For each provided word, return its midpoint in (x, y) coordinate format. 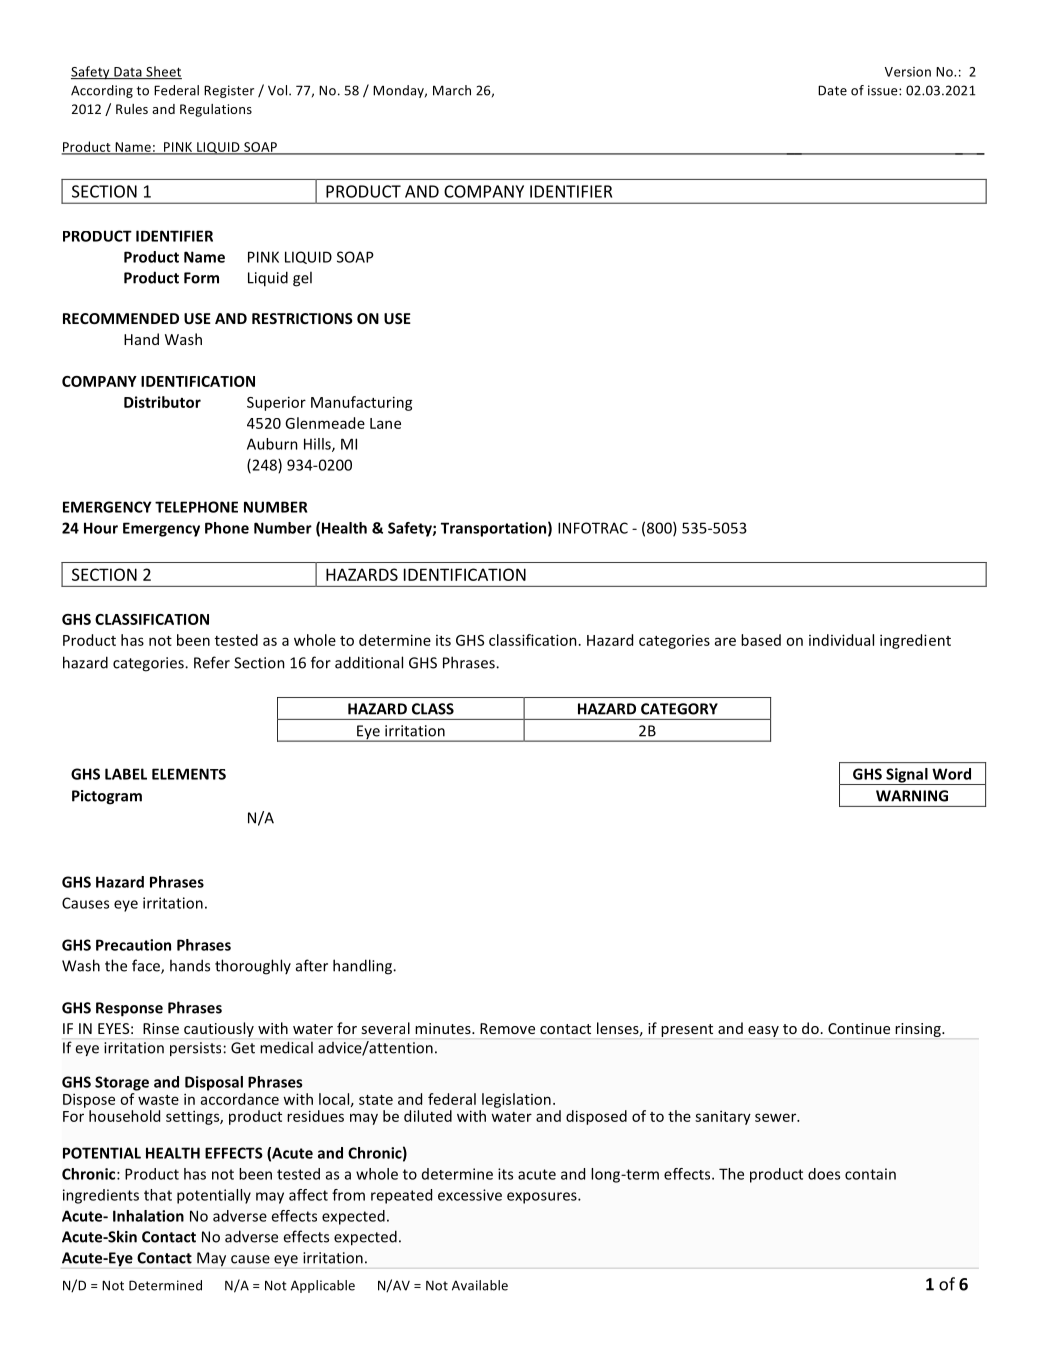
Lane (385, 423)
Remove (507, 1028)
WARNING (912, 796)
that (158, 1195)
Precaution (133, 945)
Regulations (216, 110)
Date (832, 90)
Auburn (272, 444)
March (452, 90)
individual (841, 640)
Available (480, 1285)
